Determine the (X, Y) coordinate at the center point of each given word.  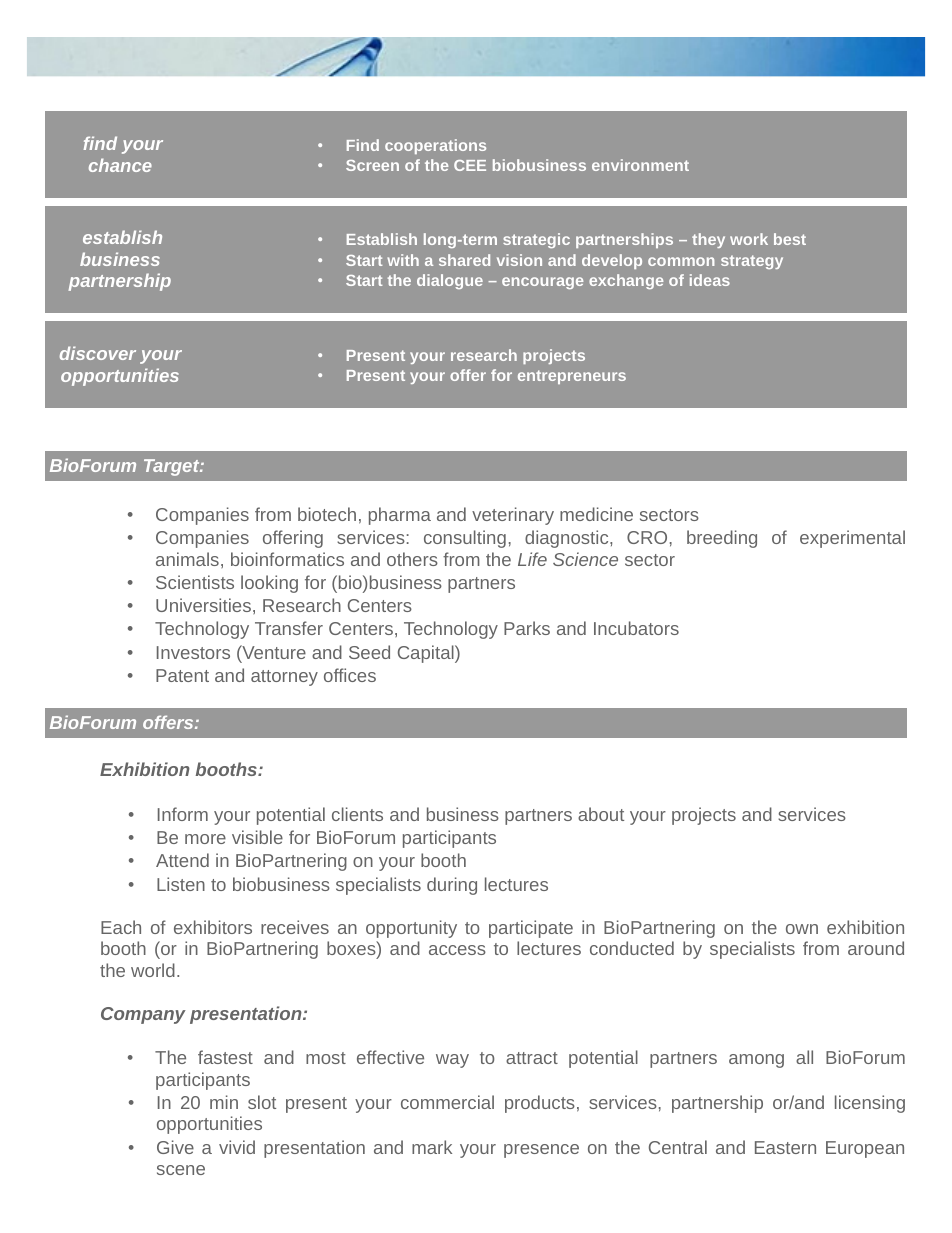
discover (98, 353)
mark (432, 1147)
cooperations (435, 146)
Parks (527, 628)
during (452, 886)
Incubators (636, 628)
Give (175, 1147)
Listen (181, 884)
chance (120, 165)
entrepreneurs (572, 377)
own (802, 929)
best (790, 239)
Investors (193, 652)
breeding (722, 539)
